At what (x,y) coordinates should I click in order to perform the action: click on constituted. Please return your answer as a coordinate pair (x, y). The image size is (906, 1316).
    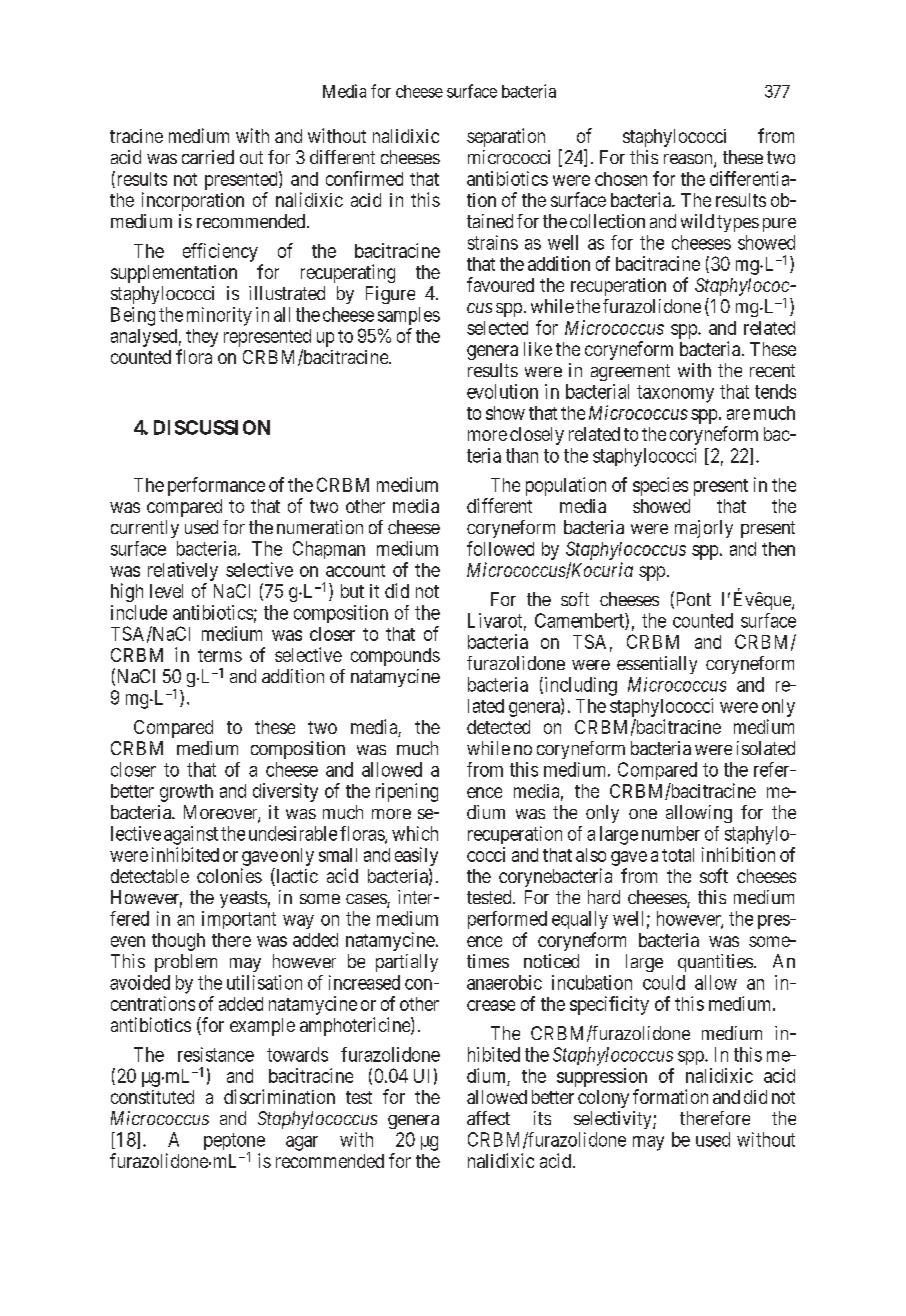
    Looking at the image, I should click on (152, 1097).
